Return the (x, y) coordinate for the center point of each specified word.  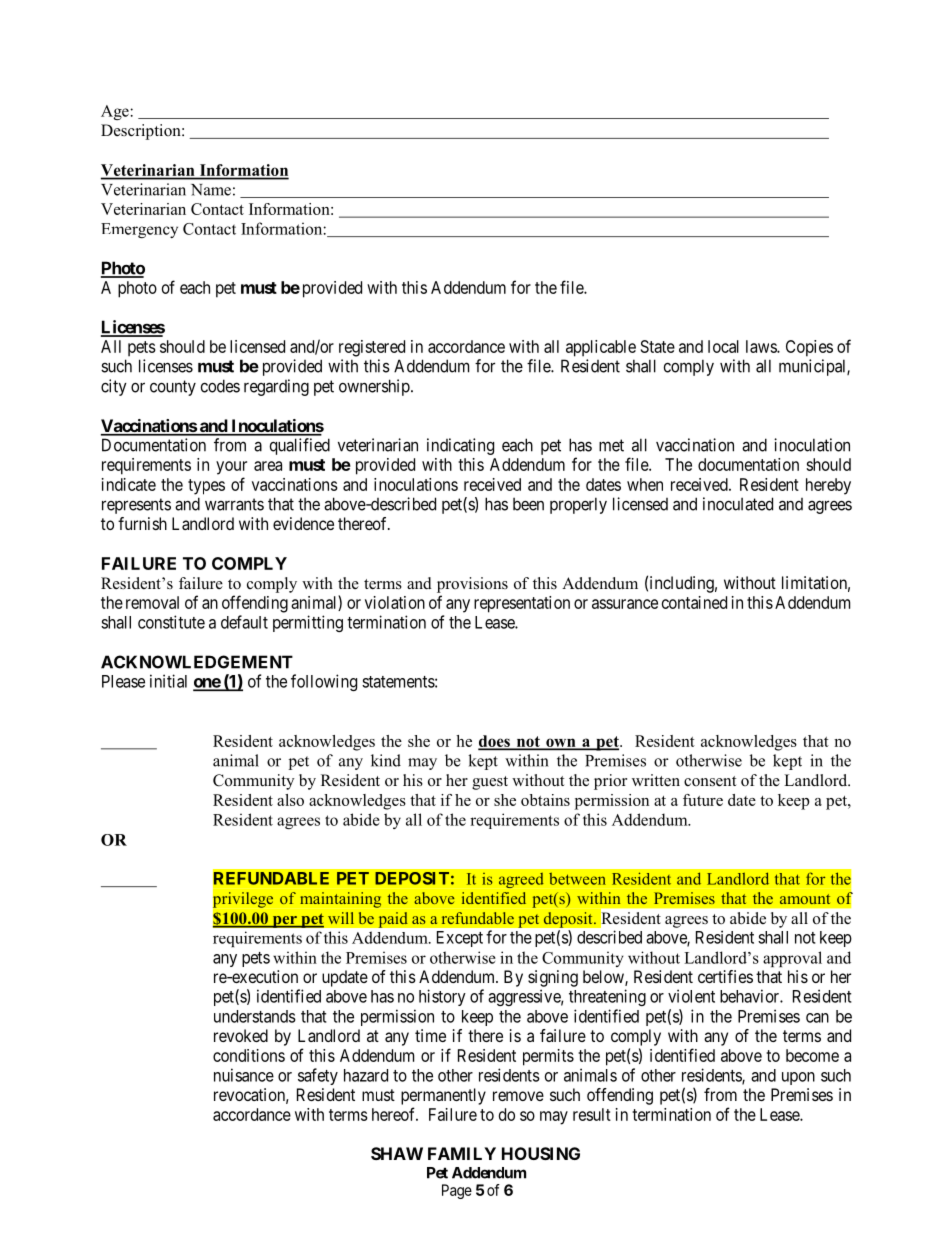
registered (372, 348)
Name (211, 190)
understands (255, 1016)
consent (710, 781)
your (231, 468)
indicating (460, 446)
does (495, 742)
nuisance (244, 1075)
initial (168, 681)
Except (460, 939)
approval (792, 959)
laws (762, 346)
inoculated (738, 504)
